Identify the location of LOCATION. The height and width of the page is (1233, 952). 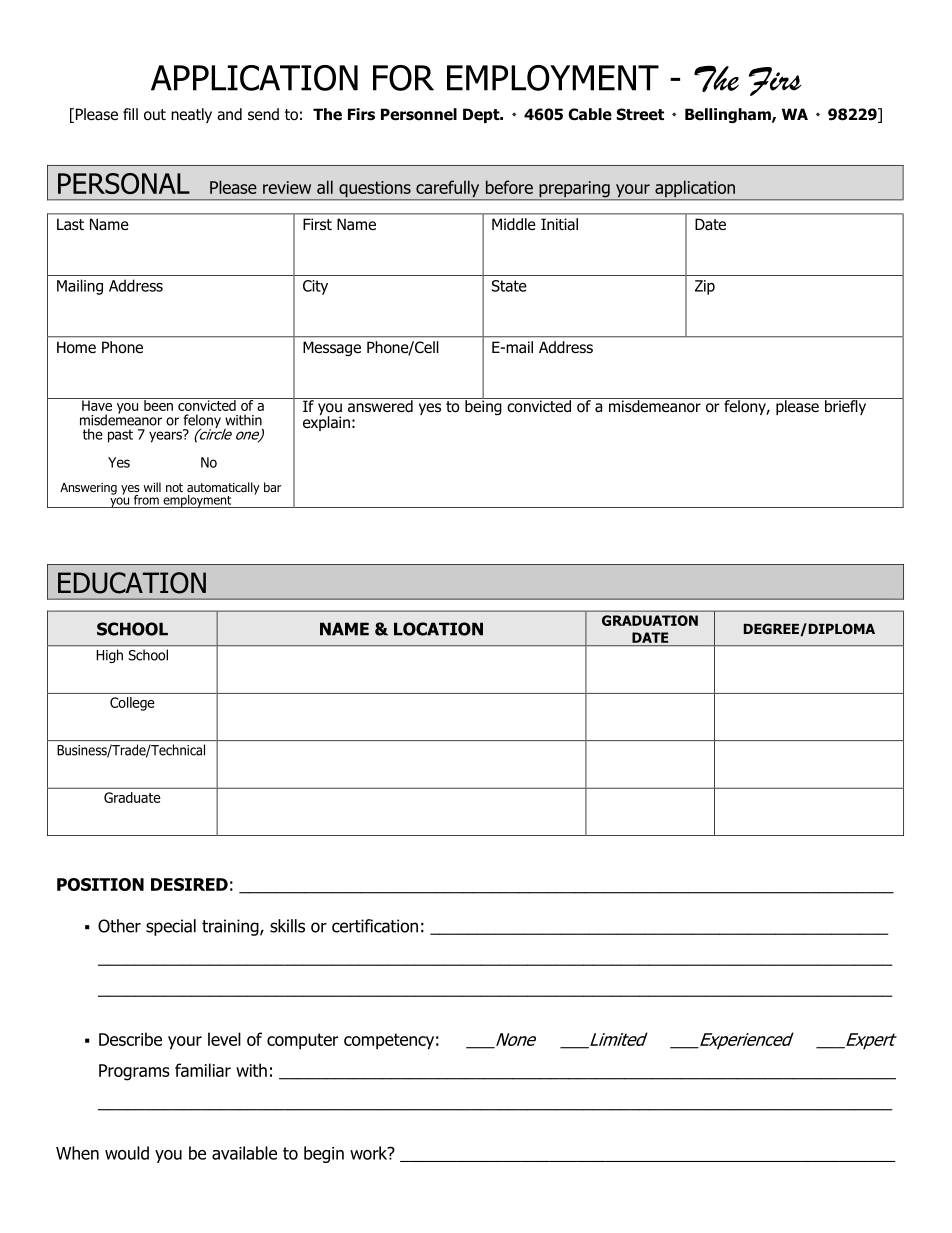
(438, 629).
